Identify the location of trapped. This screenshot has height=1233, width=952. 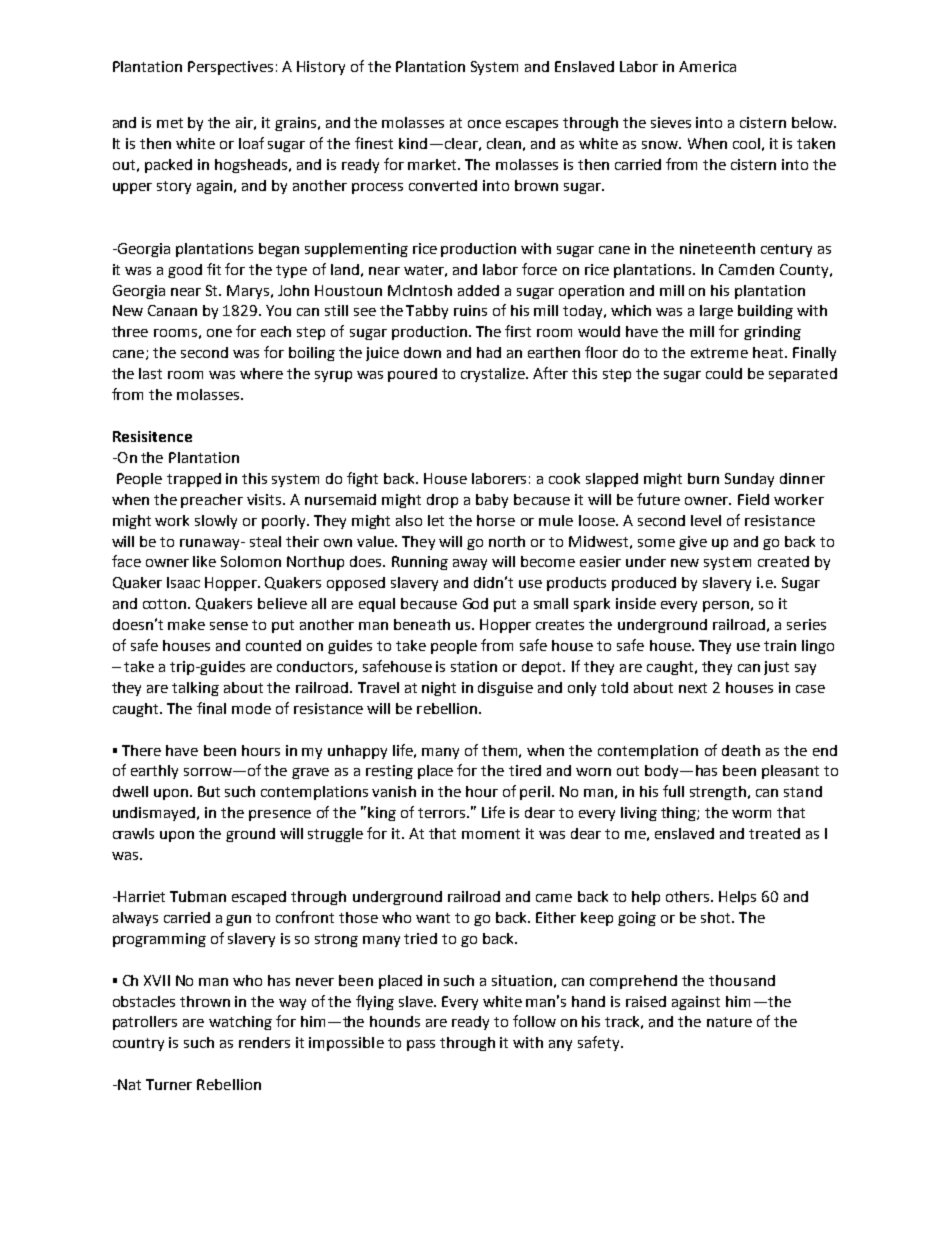
(194, 480).
